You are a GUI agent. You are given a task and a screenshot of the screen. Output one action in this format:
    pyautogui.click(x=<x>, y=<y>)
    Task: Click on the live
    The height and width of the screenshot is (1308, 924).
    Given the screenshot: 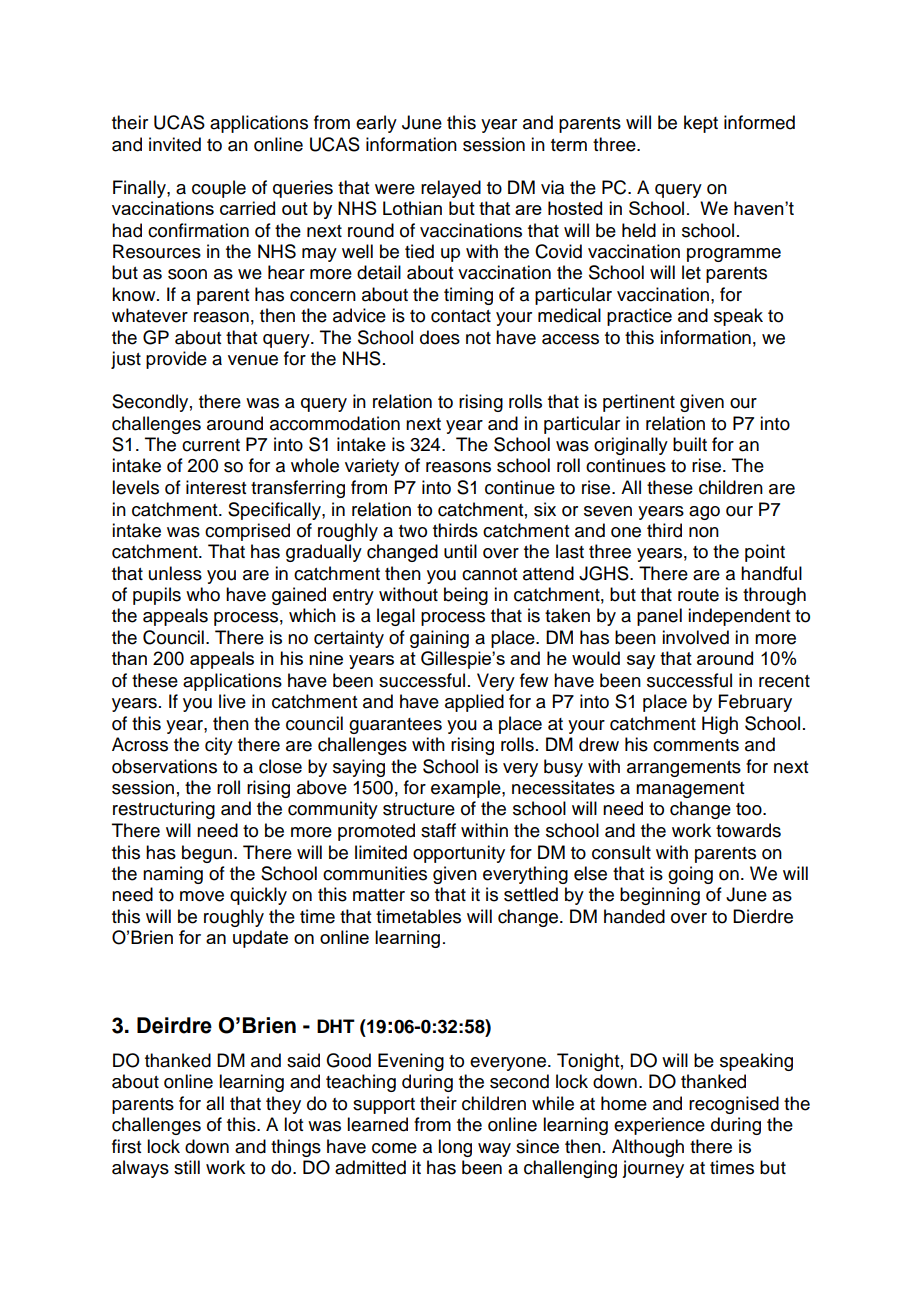 What is the action you would take?
    pyautogui.click(x=232, y=701)
